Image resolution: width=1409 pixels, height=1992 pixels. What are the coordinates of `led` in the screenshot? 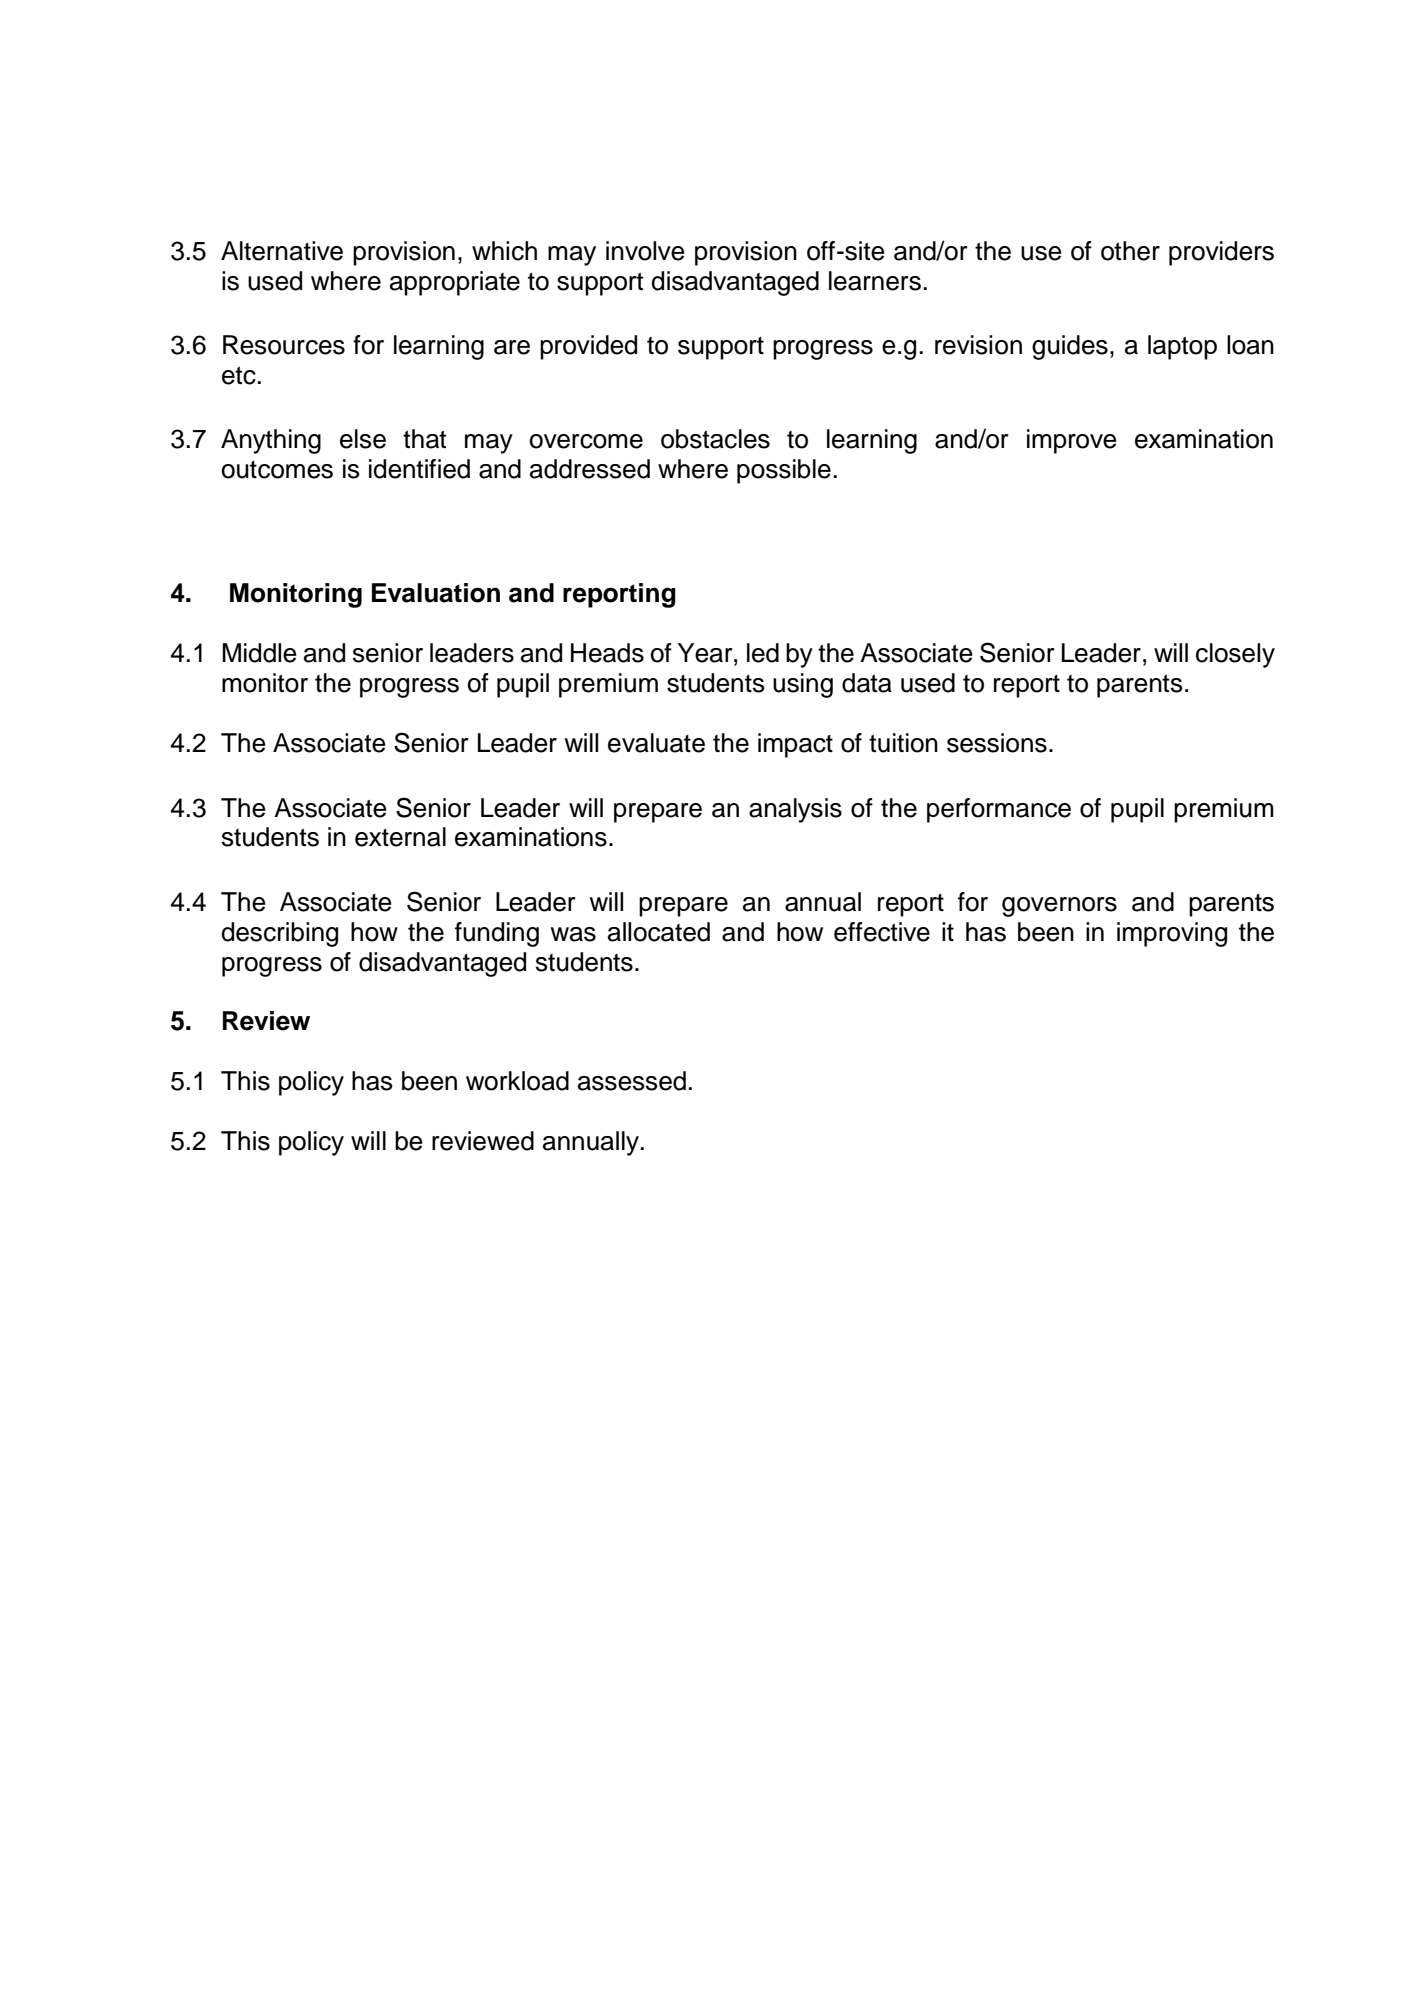 It's located at (763, 653).
